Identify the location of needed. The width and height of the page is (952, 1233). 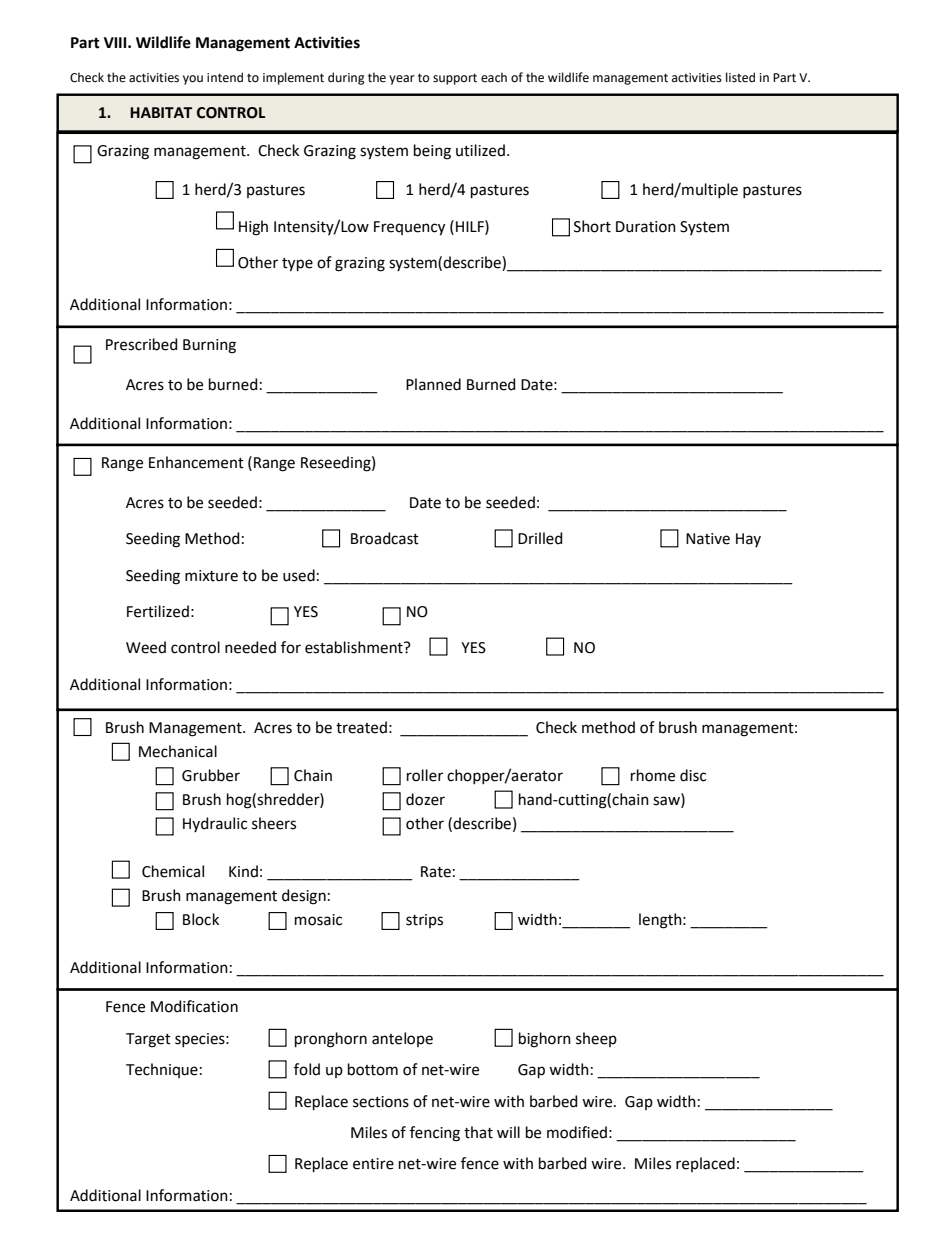
(250, 647).
